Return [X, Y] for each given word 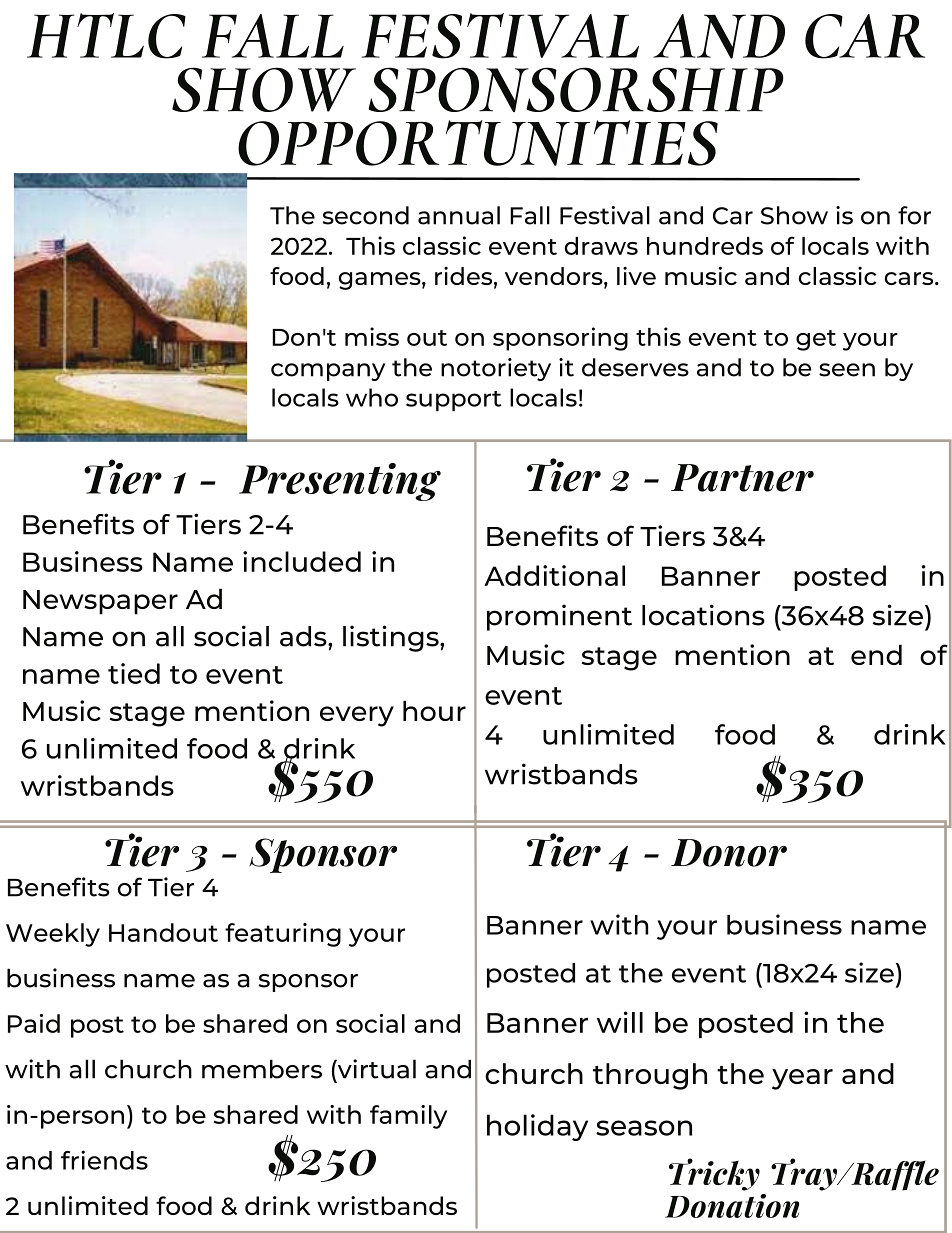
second [365, 215]
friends [104, 1160]
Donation [732, 1206]
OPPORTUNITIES [478, 143]
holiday [537, 1127]
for [914, 215]
